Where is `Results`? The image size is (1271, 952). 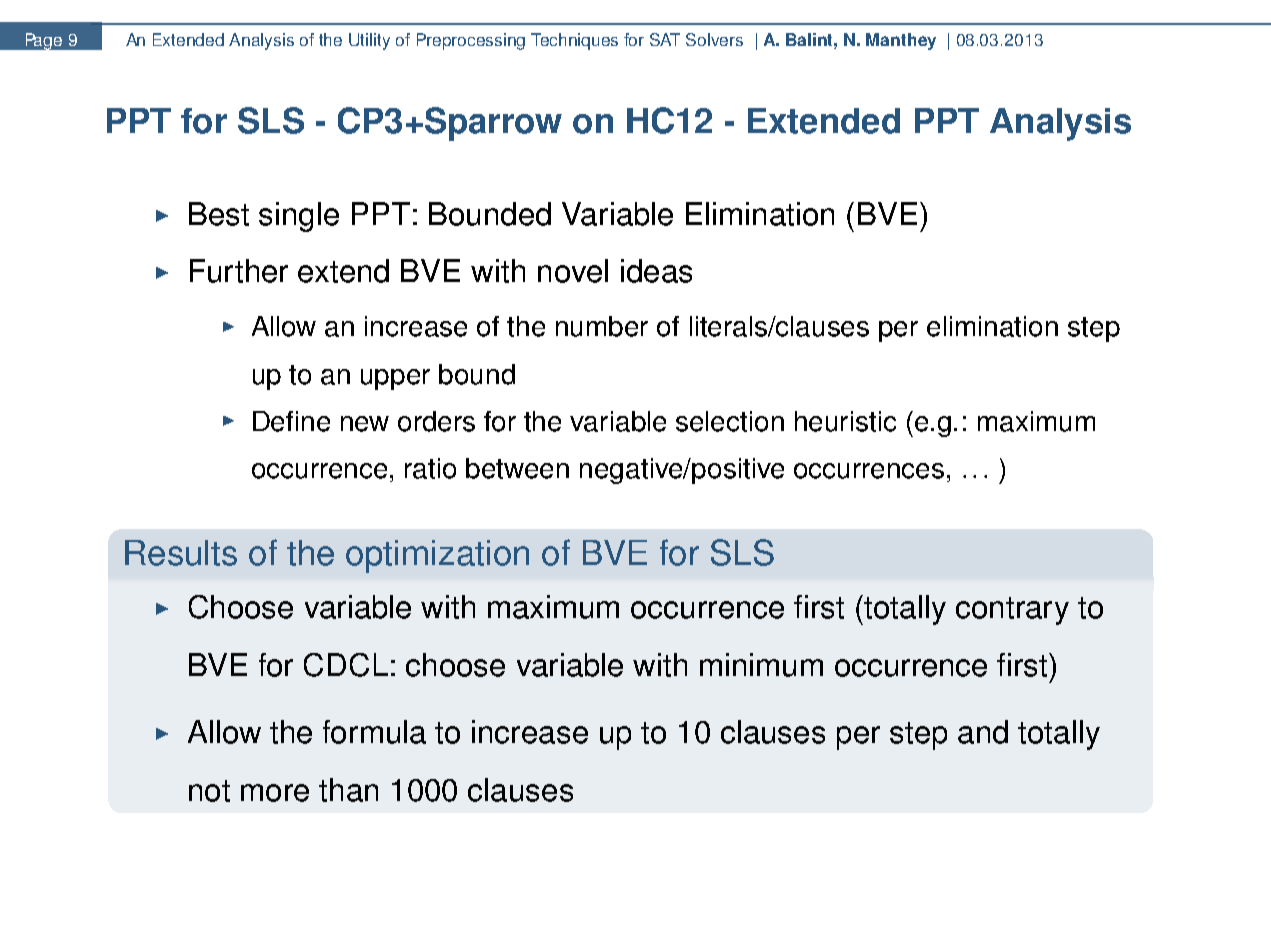 Results is located at coordinates (181, 553).
